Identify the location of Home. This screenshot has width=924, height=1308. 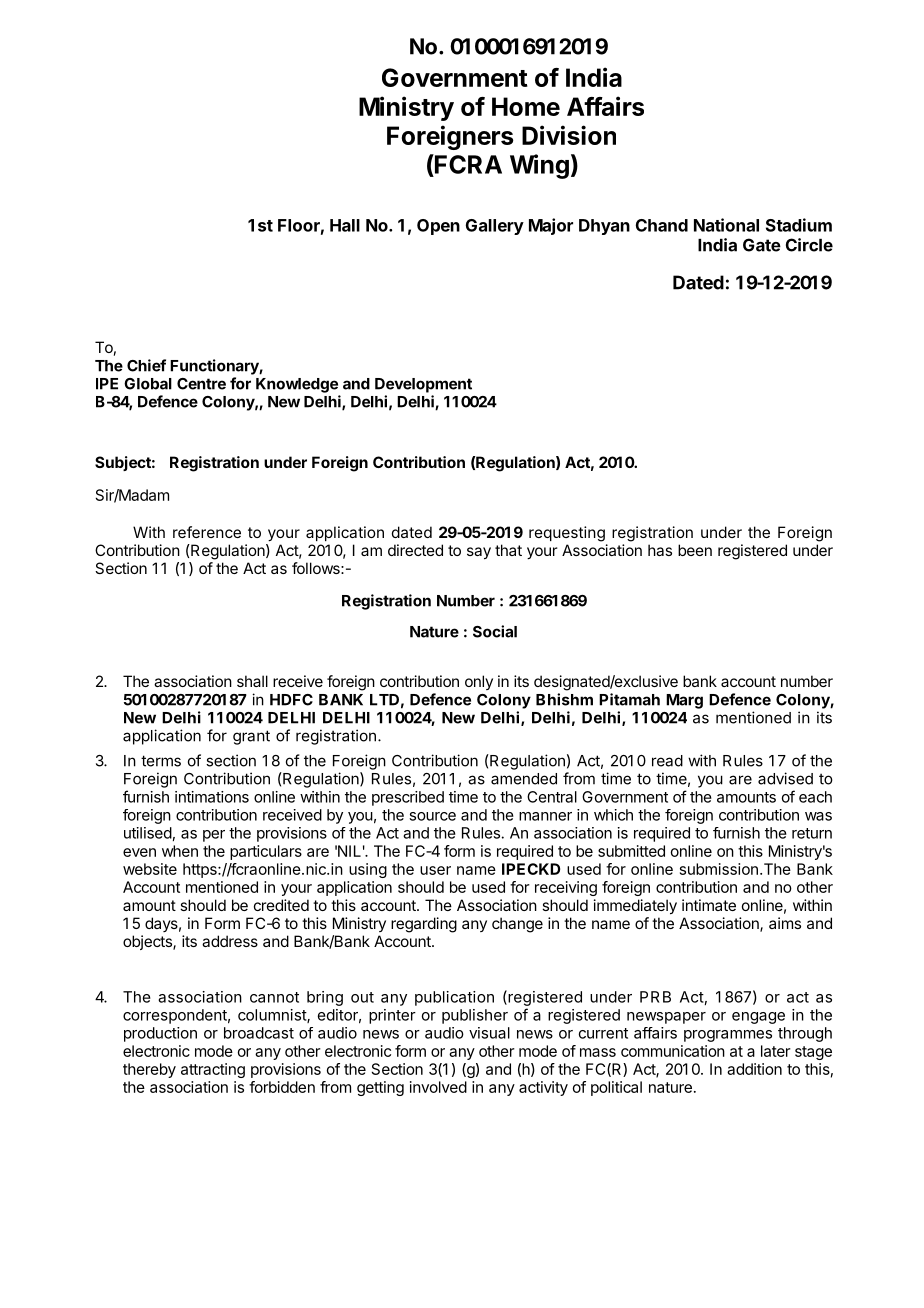
(526, 106).
